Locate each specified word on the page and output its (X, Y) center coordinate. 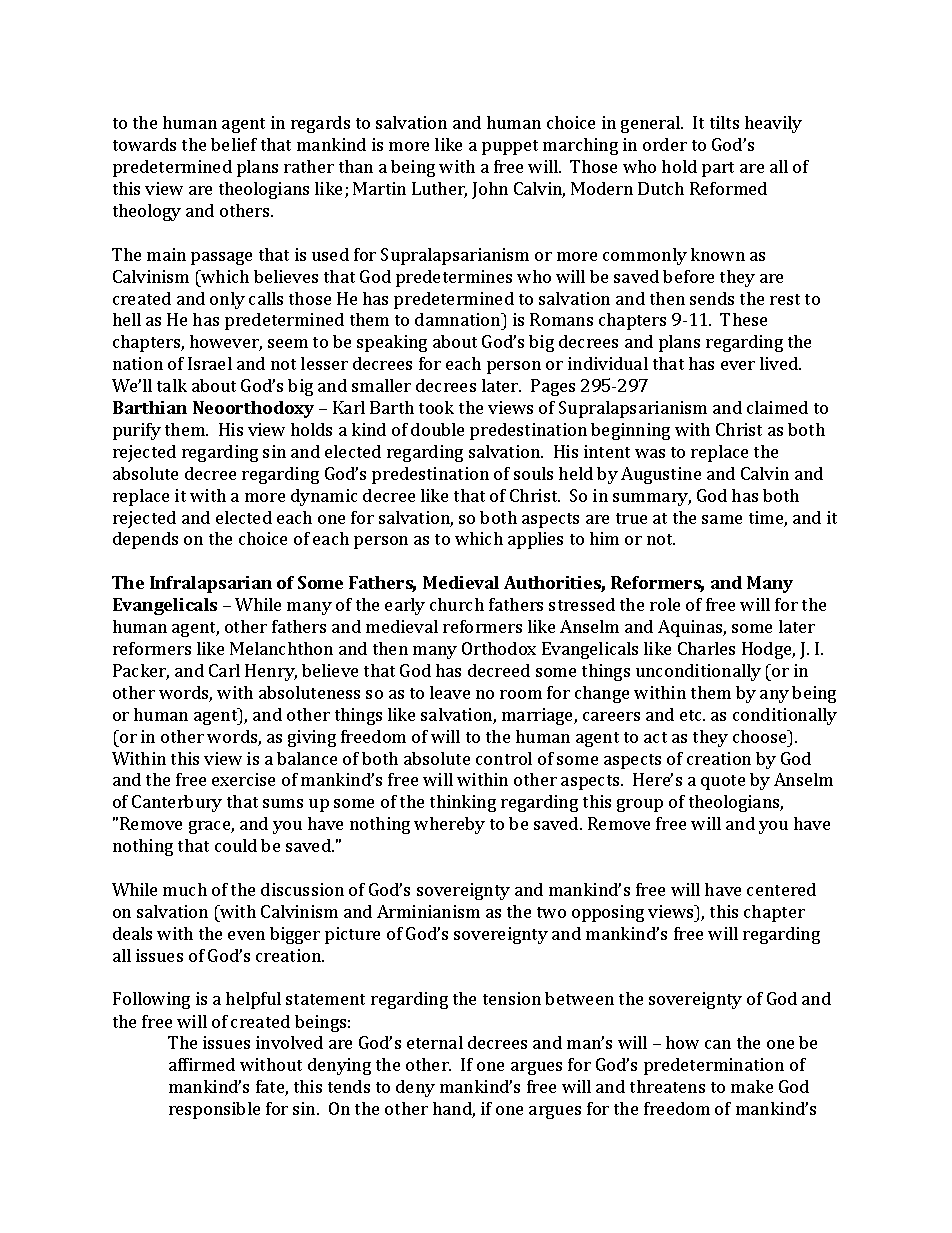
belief (234, 144)
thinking (463, 803)
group (640, 805)
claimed (777, 407)
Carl (224, 670)
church (457, 604)
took (436, 407)
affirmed (202, 1064)
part (718, 169)
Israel (210, 363)
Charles (706, 648)
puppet (510, 147)
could (236, 845)
